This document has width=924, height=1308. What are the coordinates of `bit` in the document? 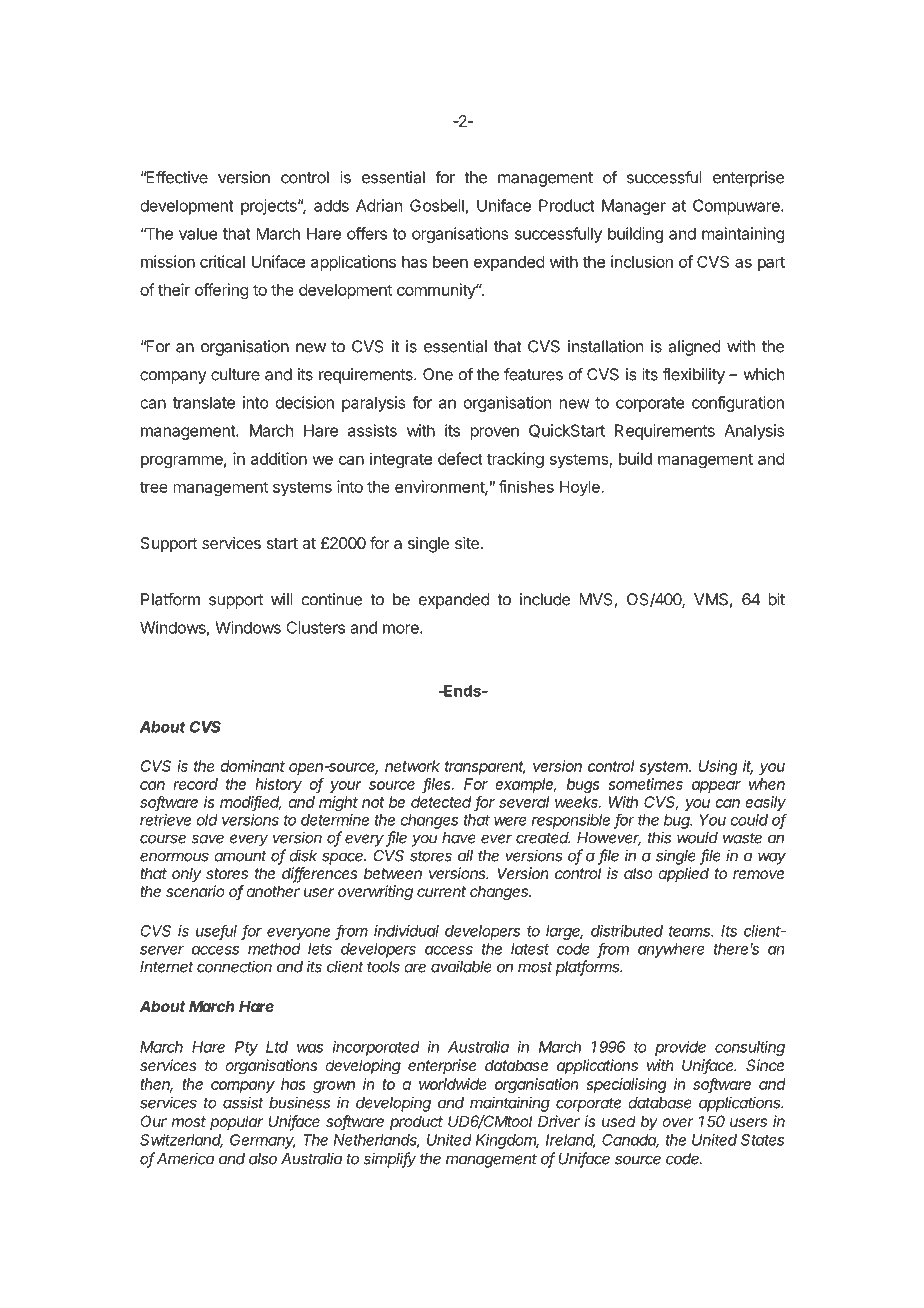 It's located at (776, 599).
